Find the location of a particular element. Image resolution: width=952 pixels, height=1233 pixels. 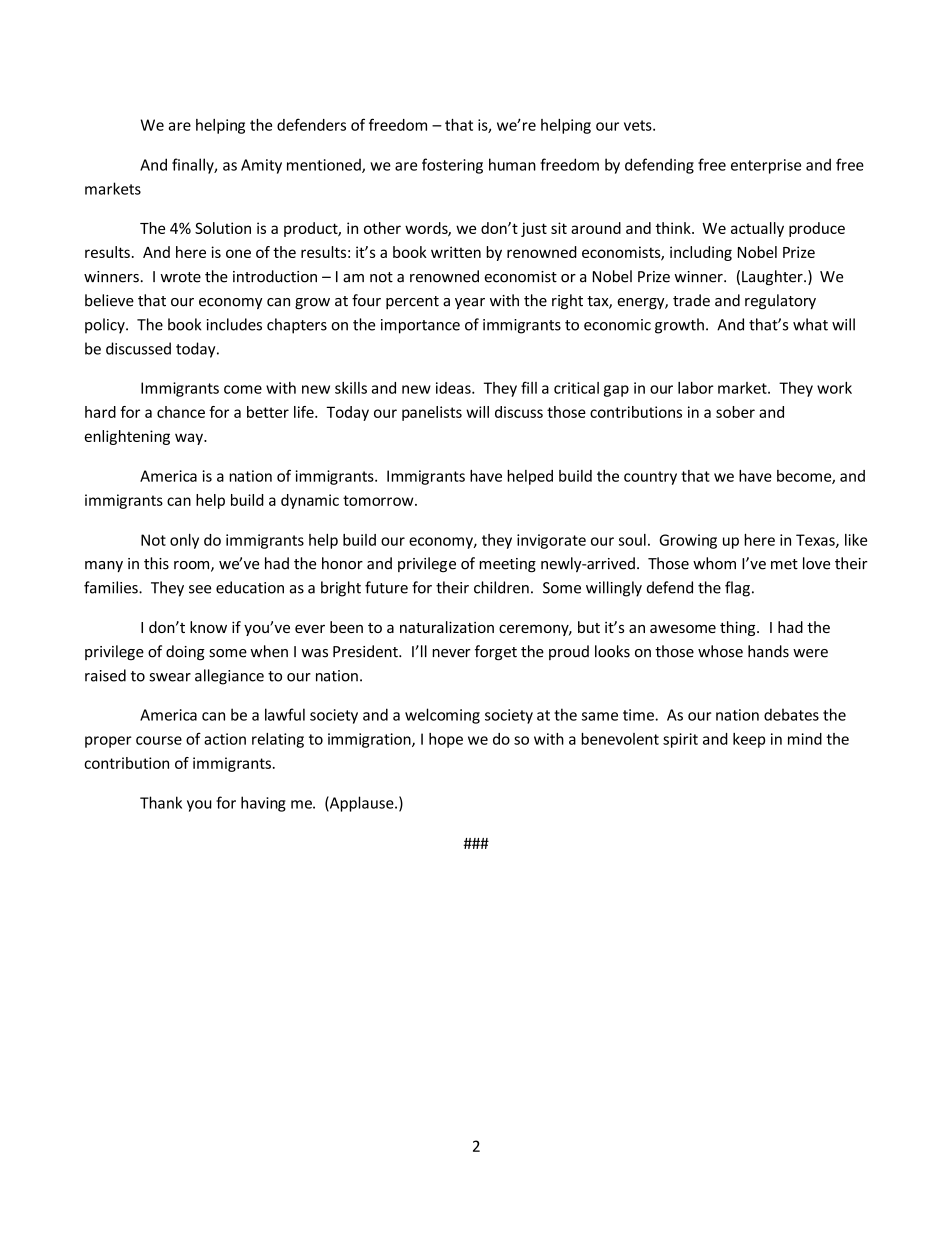

Thank is located at coordinates (161, 802).
